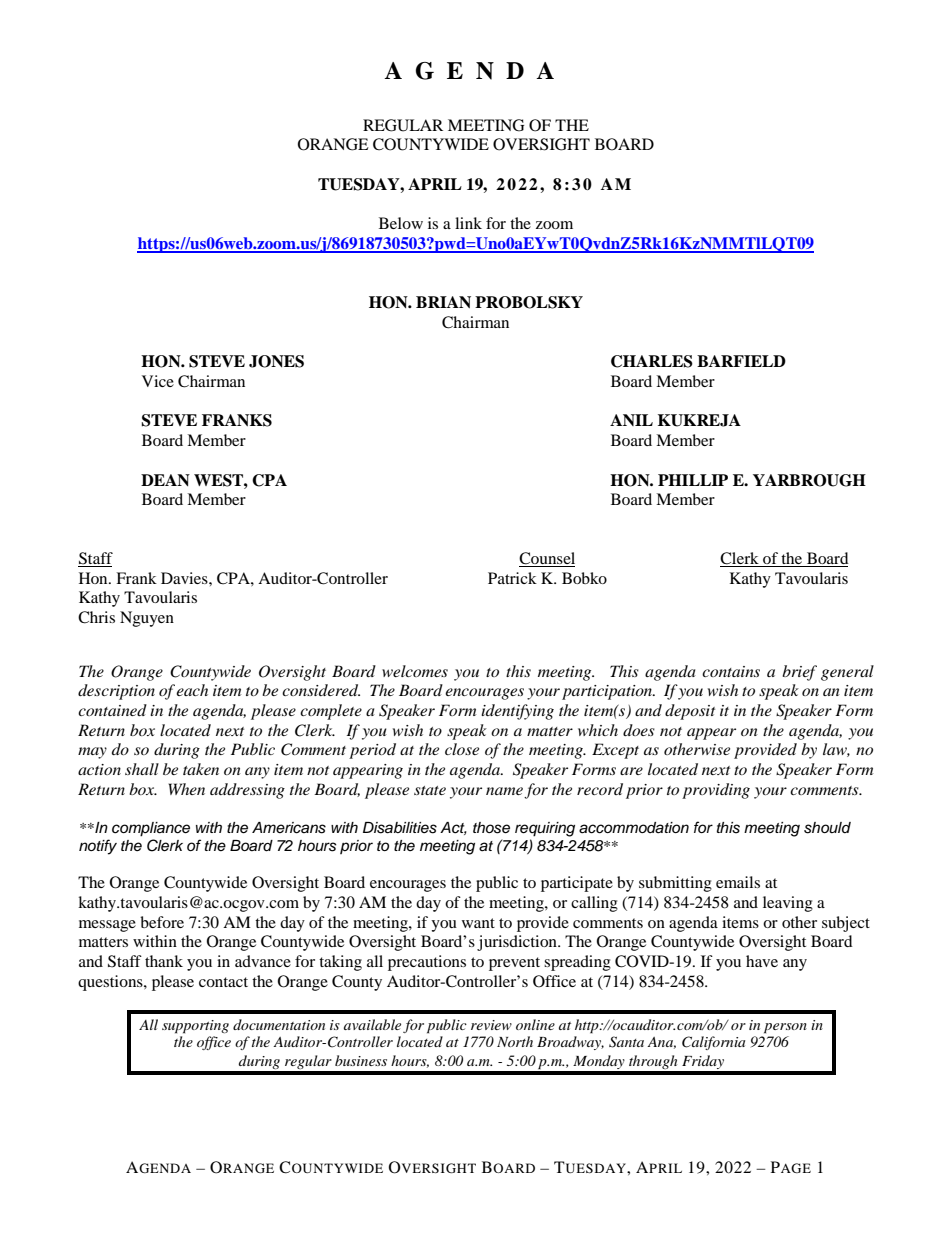 Image resolution: width=952 pixels, height=1233 pixels. Describe the element at coordinates (731, 671) in the screenshot. I see `contains` at that location.
